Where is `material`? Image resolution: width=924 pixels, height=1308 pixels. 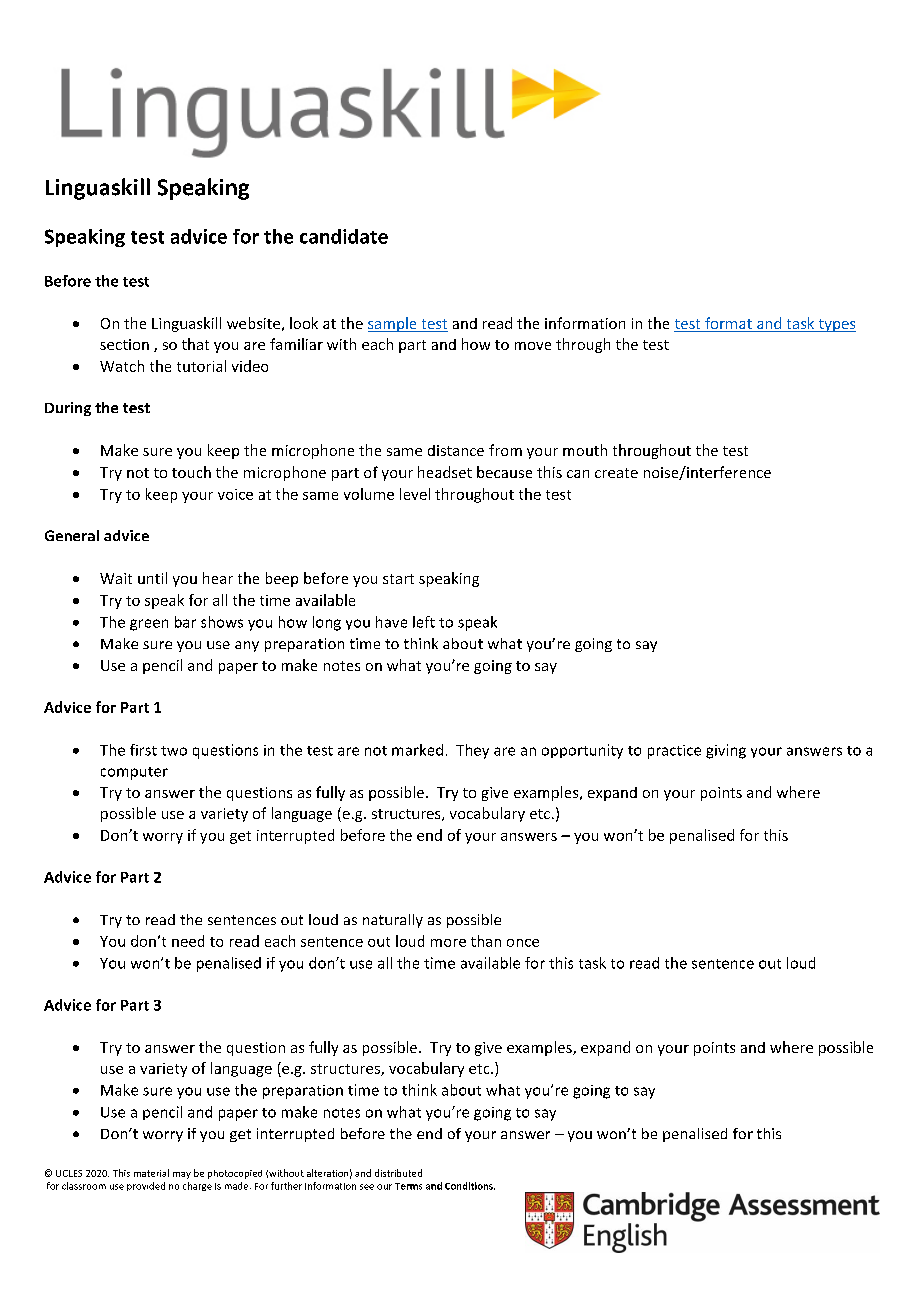 material is located at coordinates (151, 1173).
